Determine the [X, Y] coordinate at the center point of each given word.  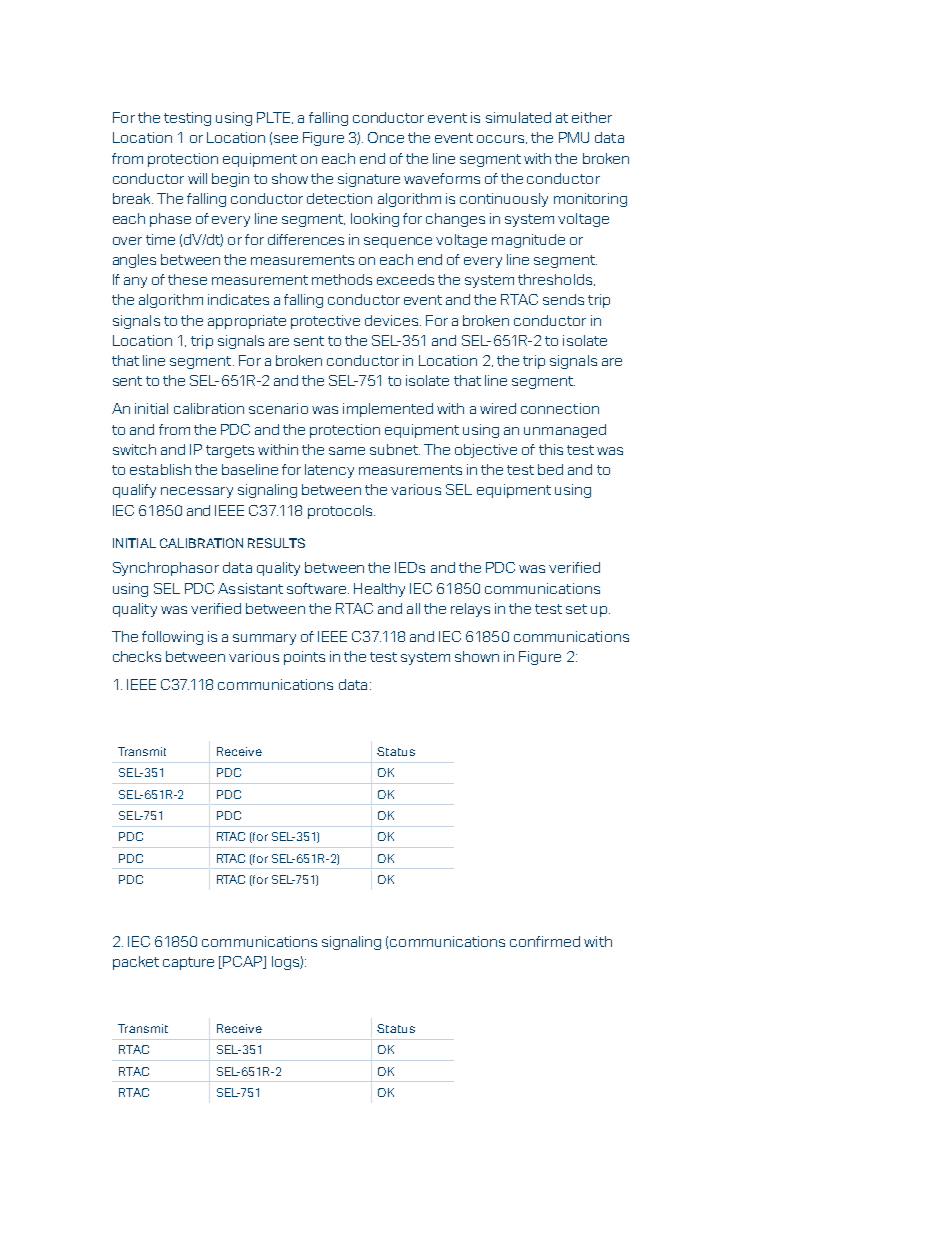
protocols [341, 512]
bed [550, 469]
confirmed [545, 941]
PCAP [244, 962]
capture [188, 963]
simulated [518, 117]
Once [386, 137]
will [197, 178]
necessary [197, 492]
